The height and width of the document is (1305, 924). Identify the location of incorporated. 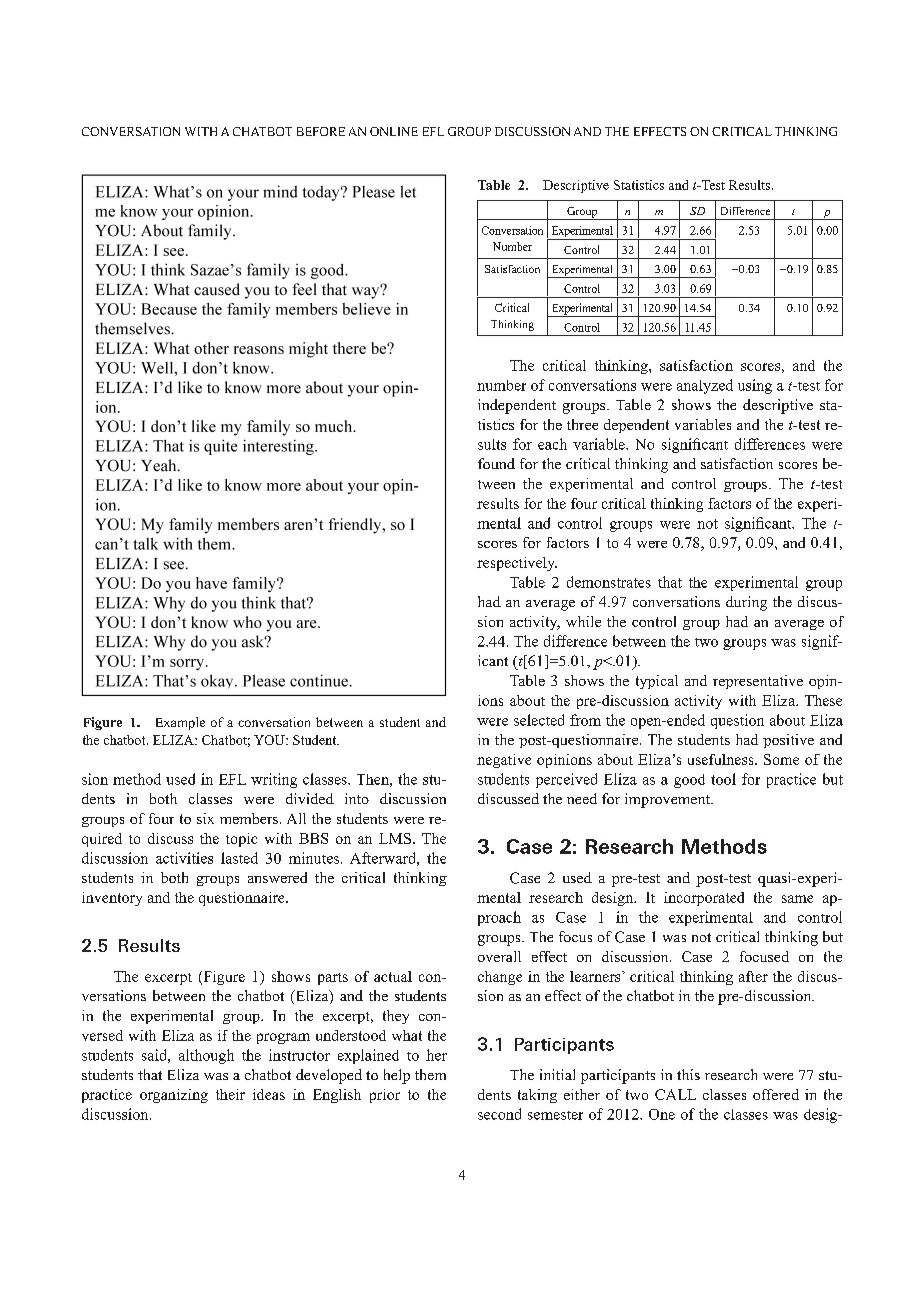
(704, 899).
